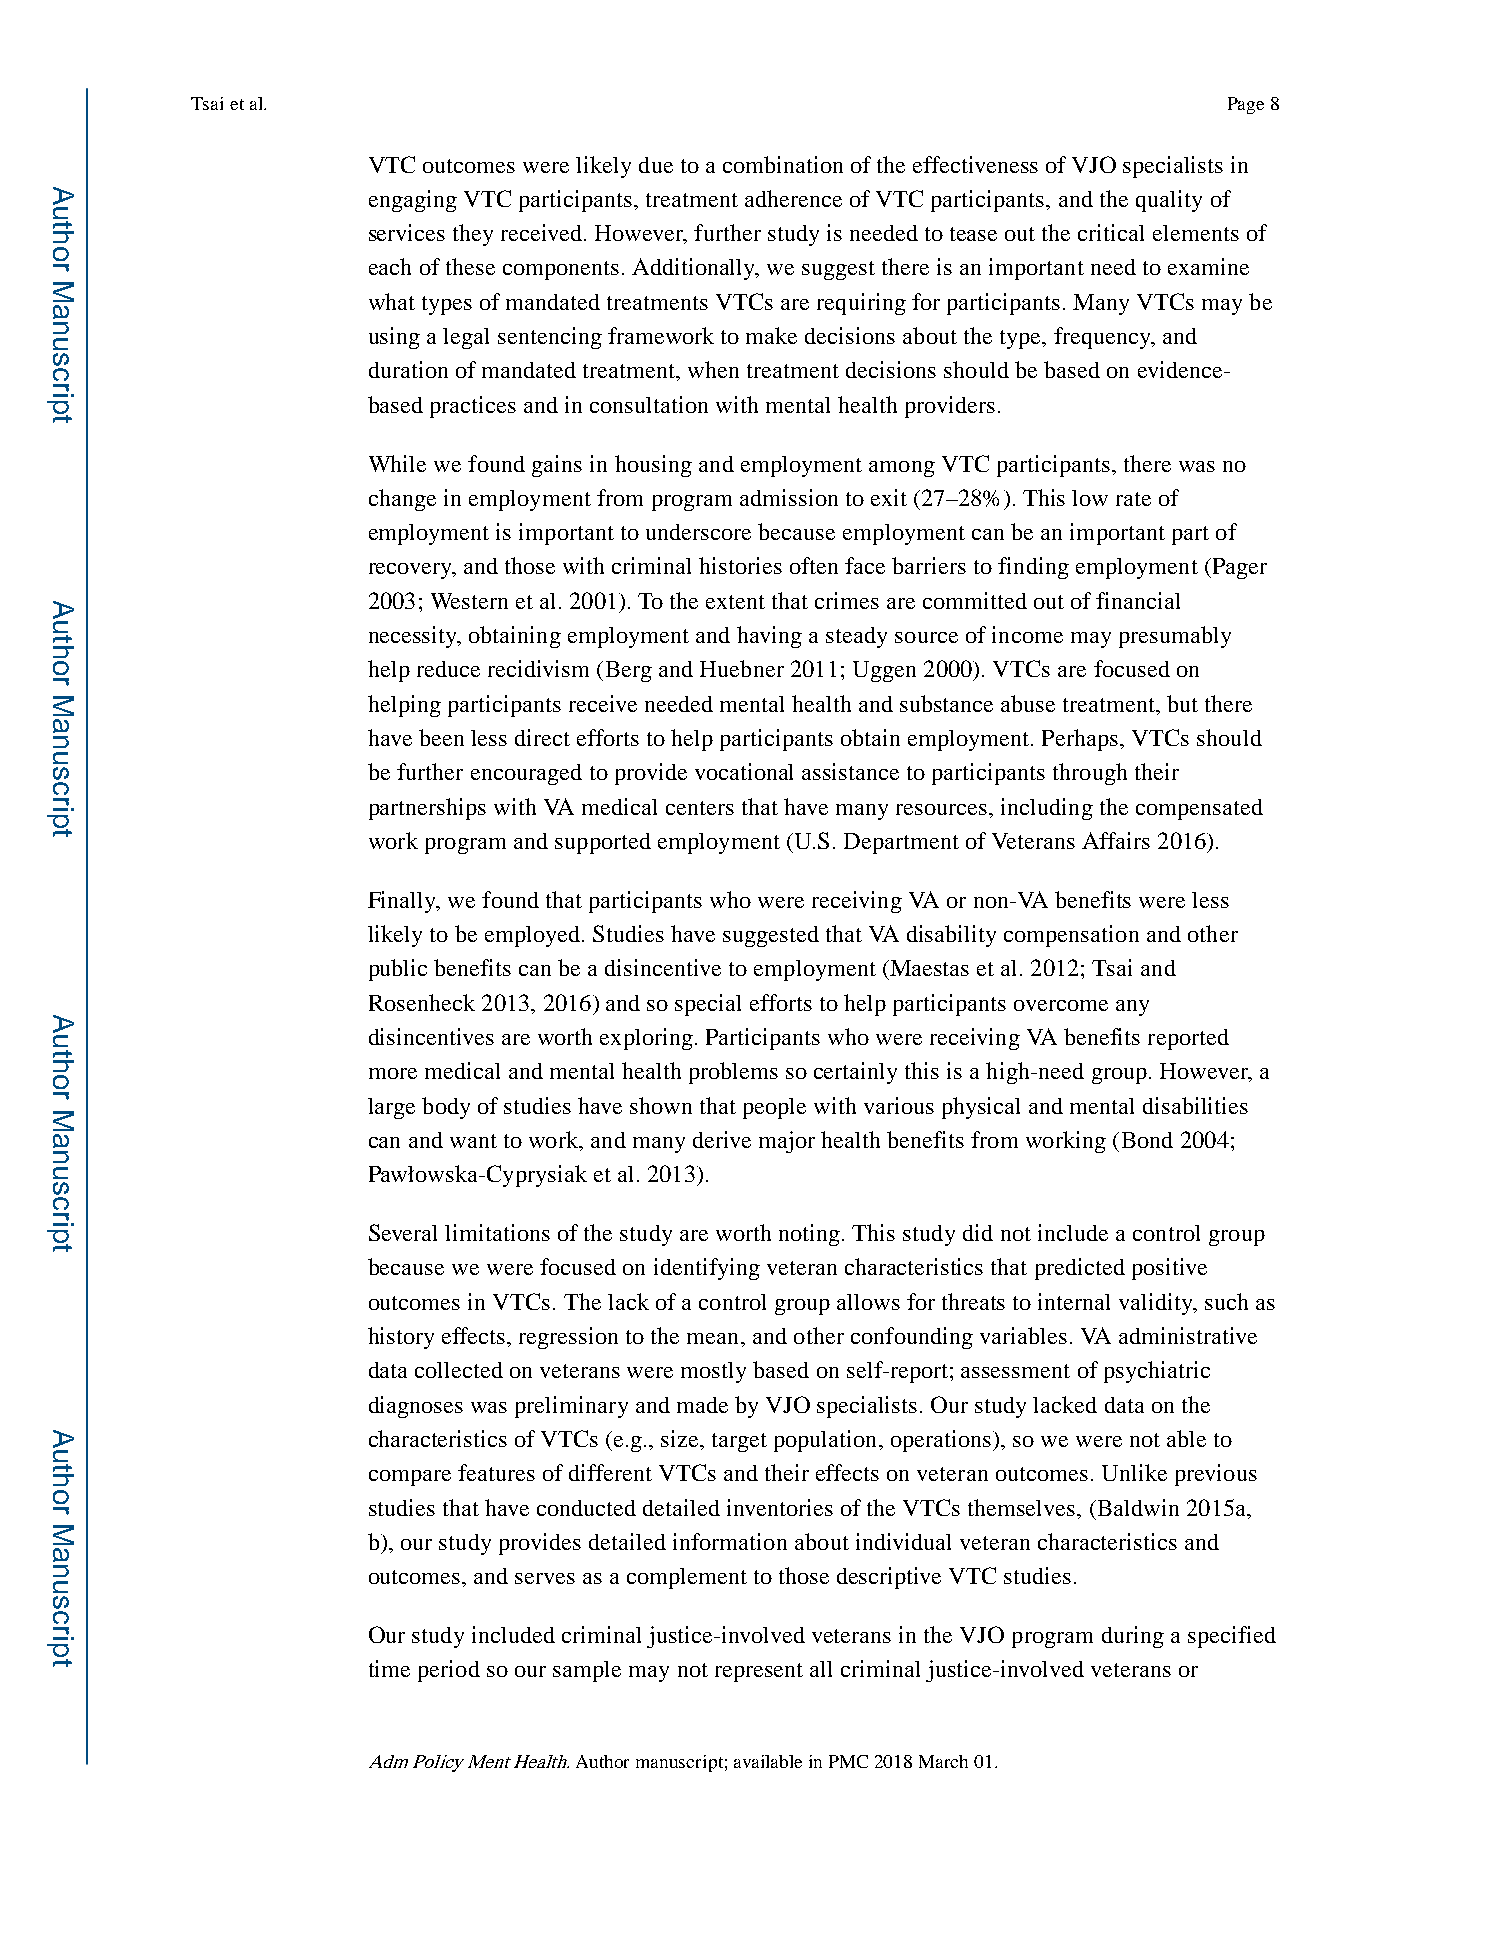 The width and height of the screenshot is (1500, 1941). What do you see at coordinates (1133, 1637) in the screenshot?
I see `during` at bounding box center [1133, 1637].
